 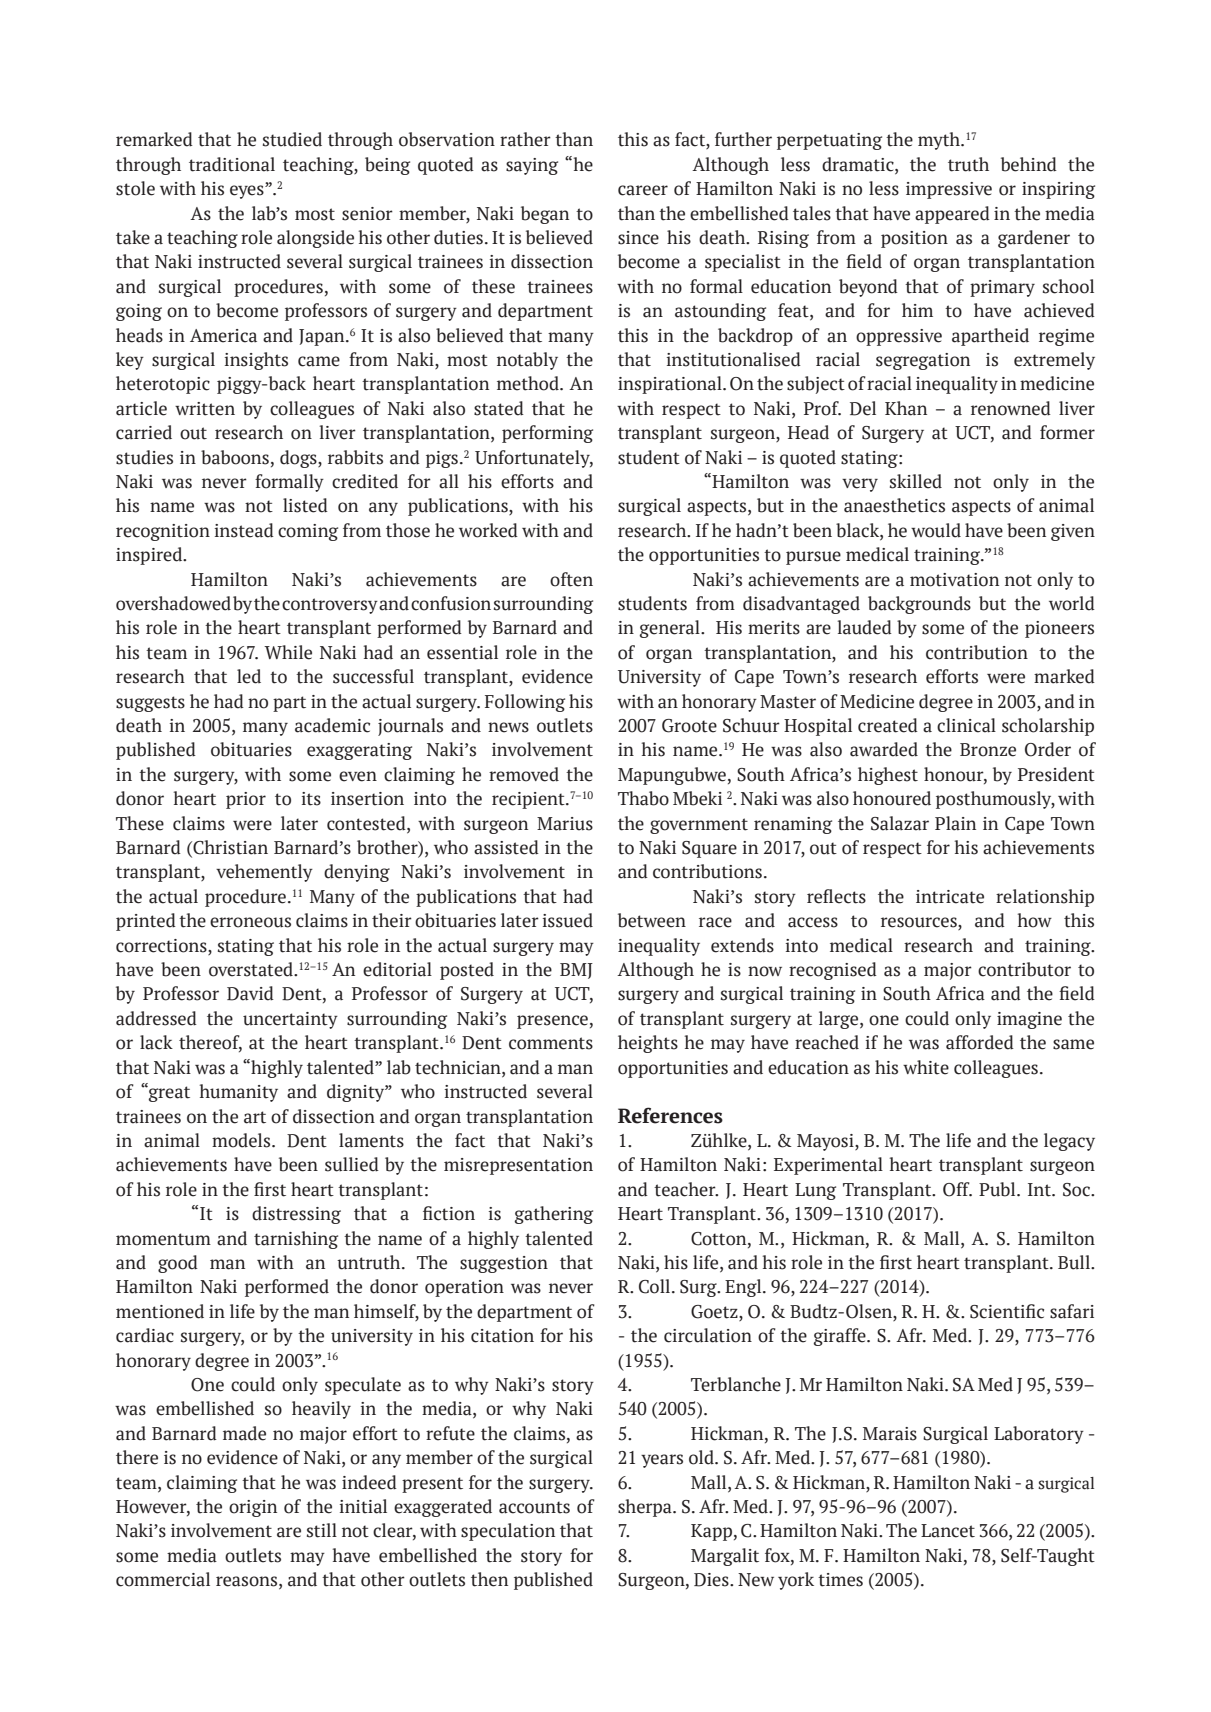 I want to click on white, so click(x=926, y=1067).
